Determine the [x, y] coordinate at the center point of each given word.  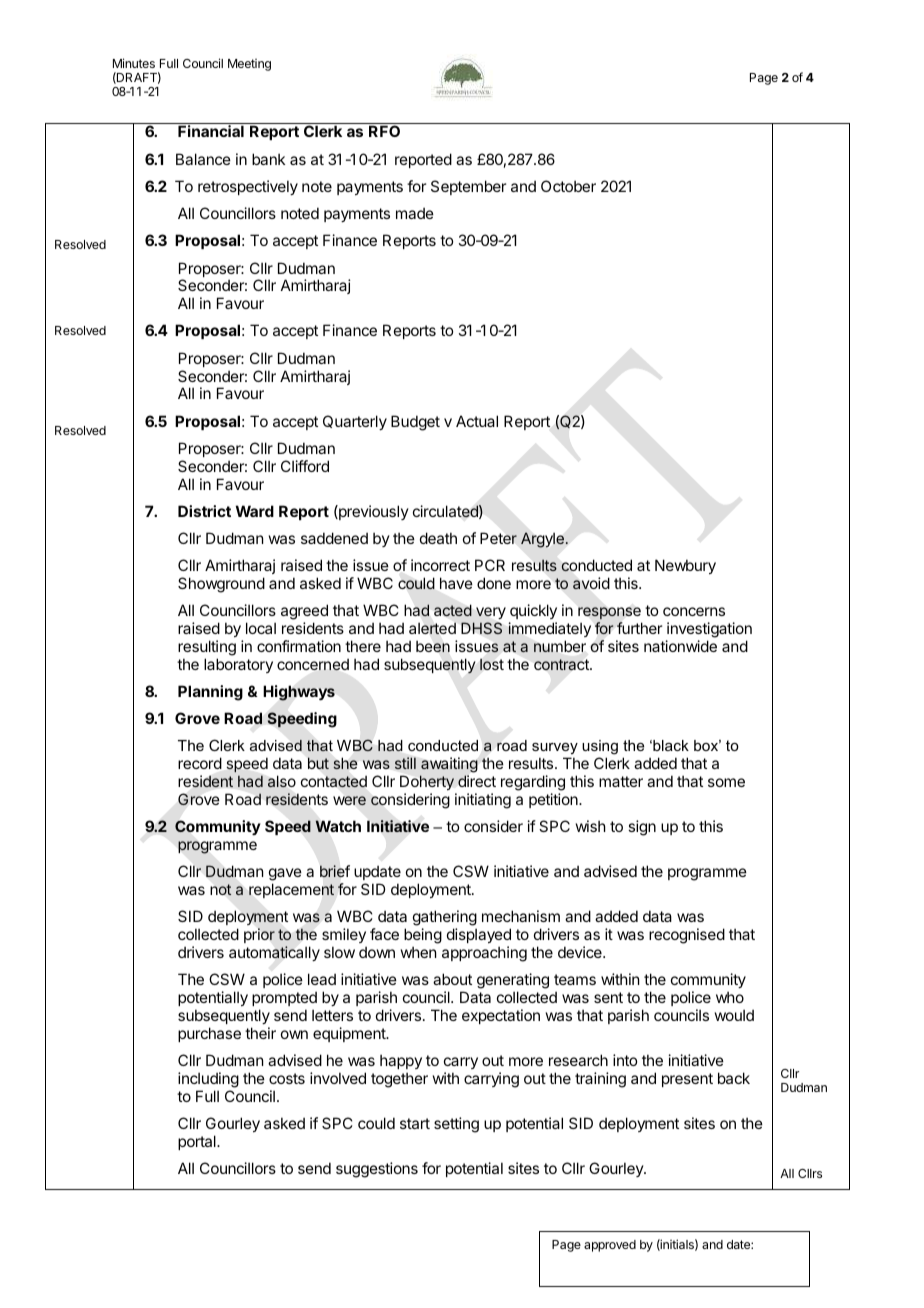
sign [642, 828]
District [204, 511]
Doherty [427, 782]
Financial [211, 131]
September [468, 187]
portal [198, 1142]
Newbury [685, 566]
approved [610, 1246]
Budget [415, 423]
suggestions [377, 1170]
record [200, 763]
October [568, 186]
